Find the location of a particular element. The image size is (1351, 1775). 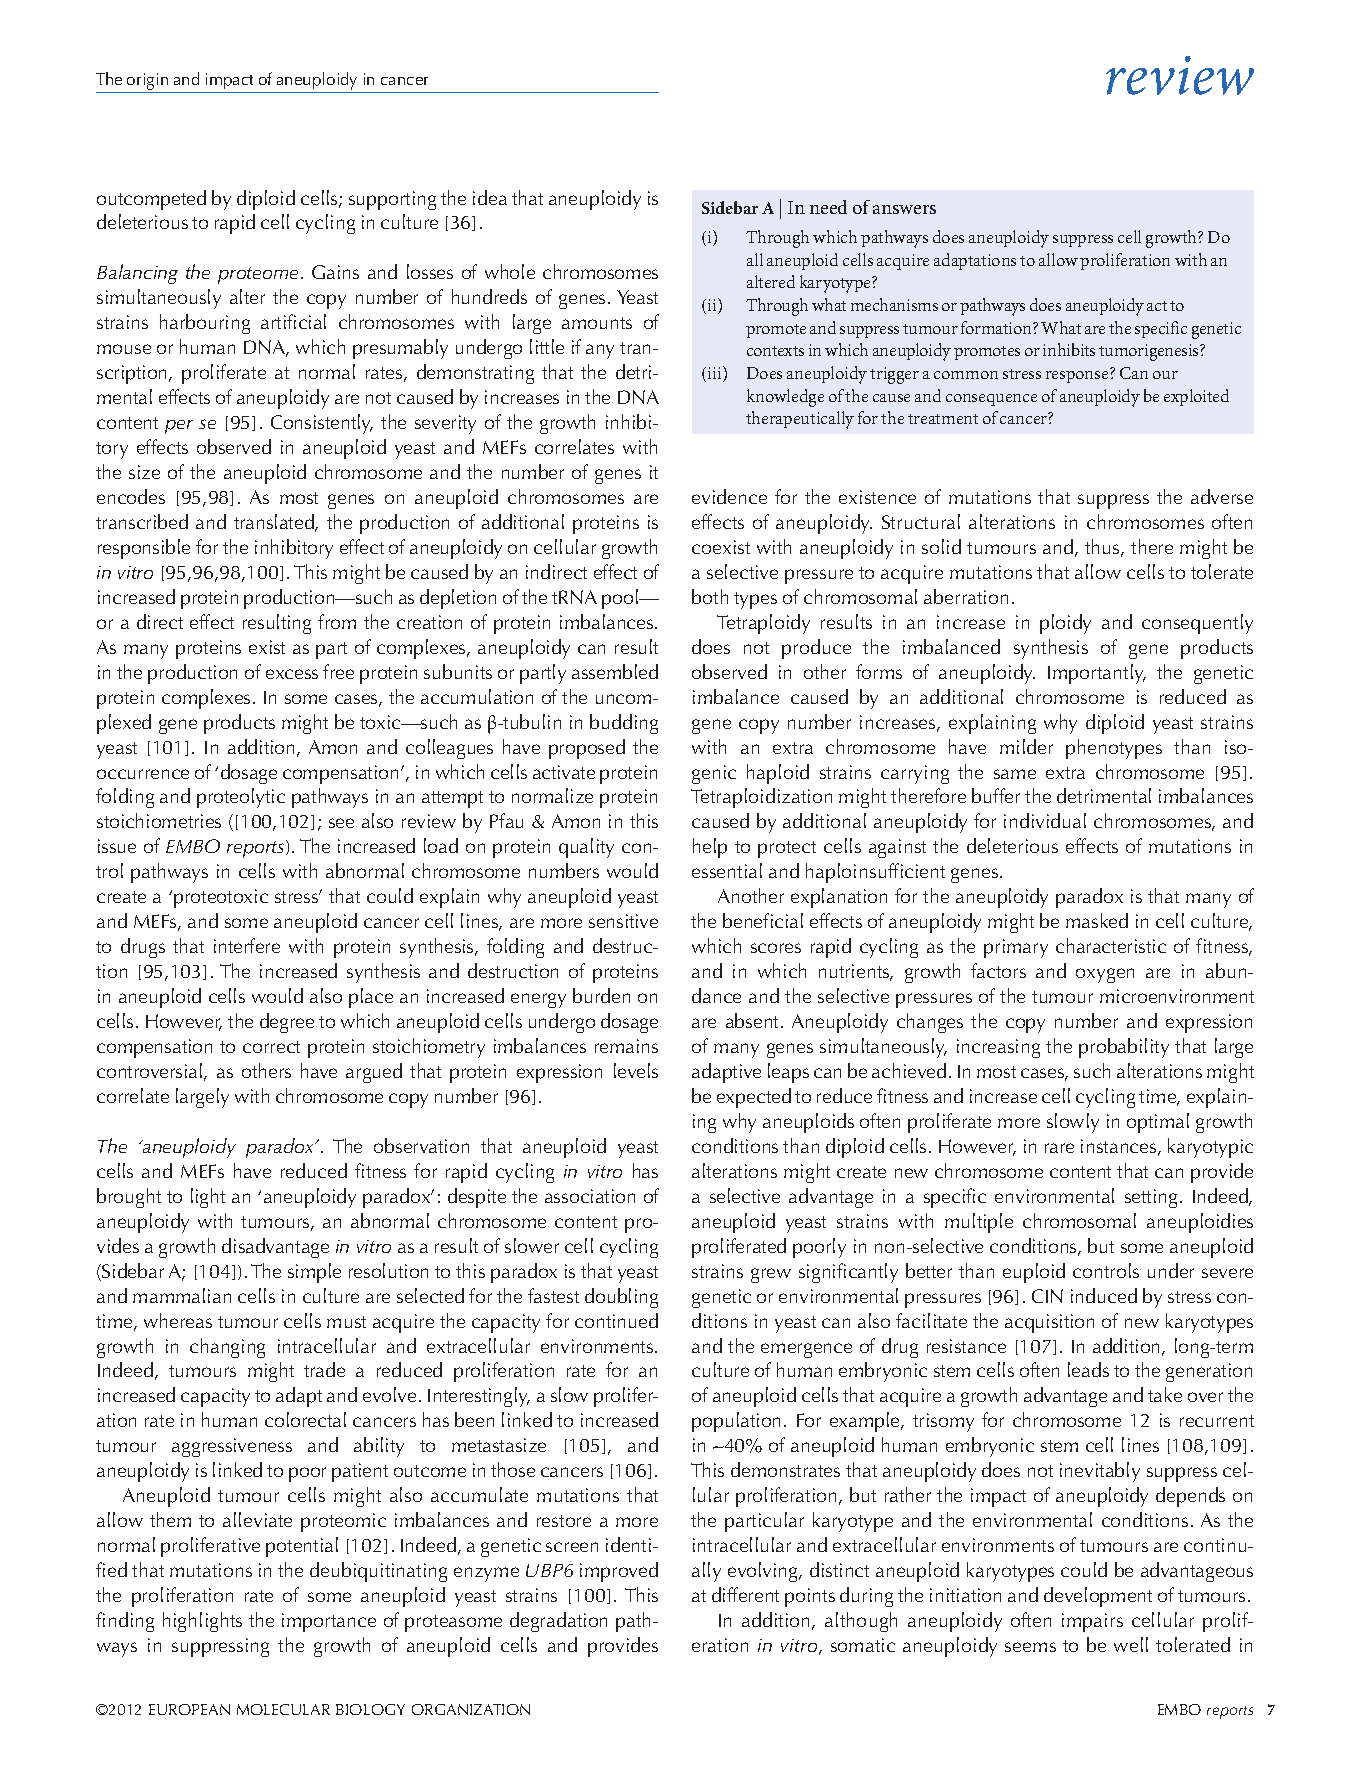

MOLECULAR is located at coordinates (283, 1709).
